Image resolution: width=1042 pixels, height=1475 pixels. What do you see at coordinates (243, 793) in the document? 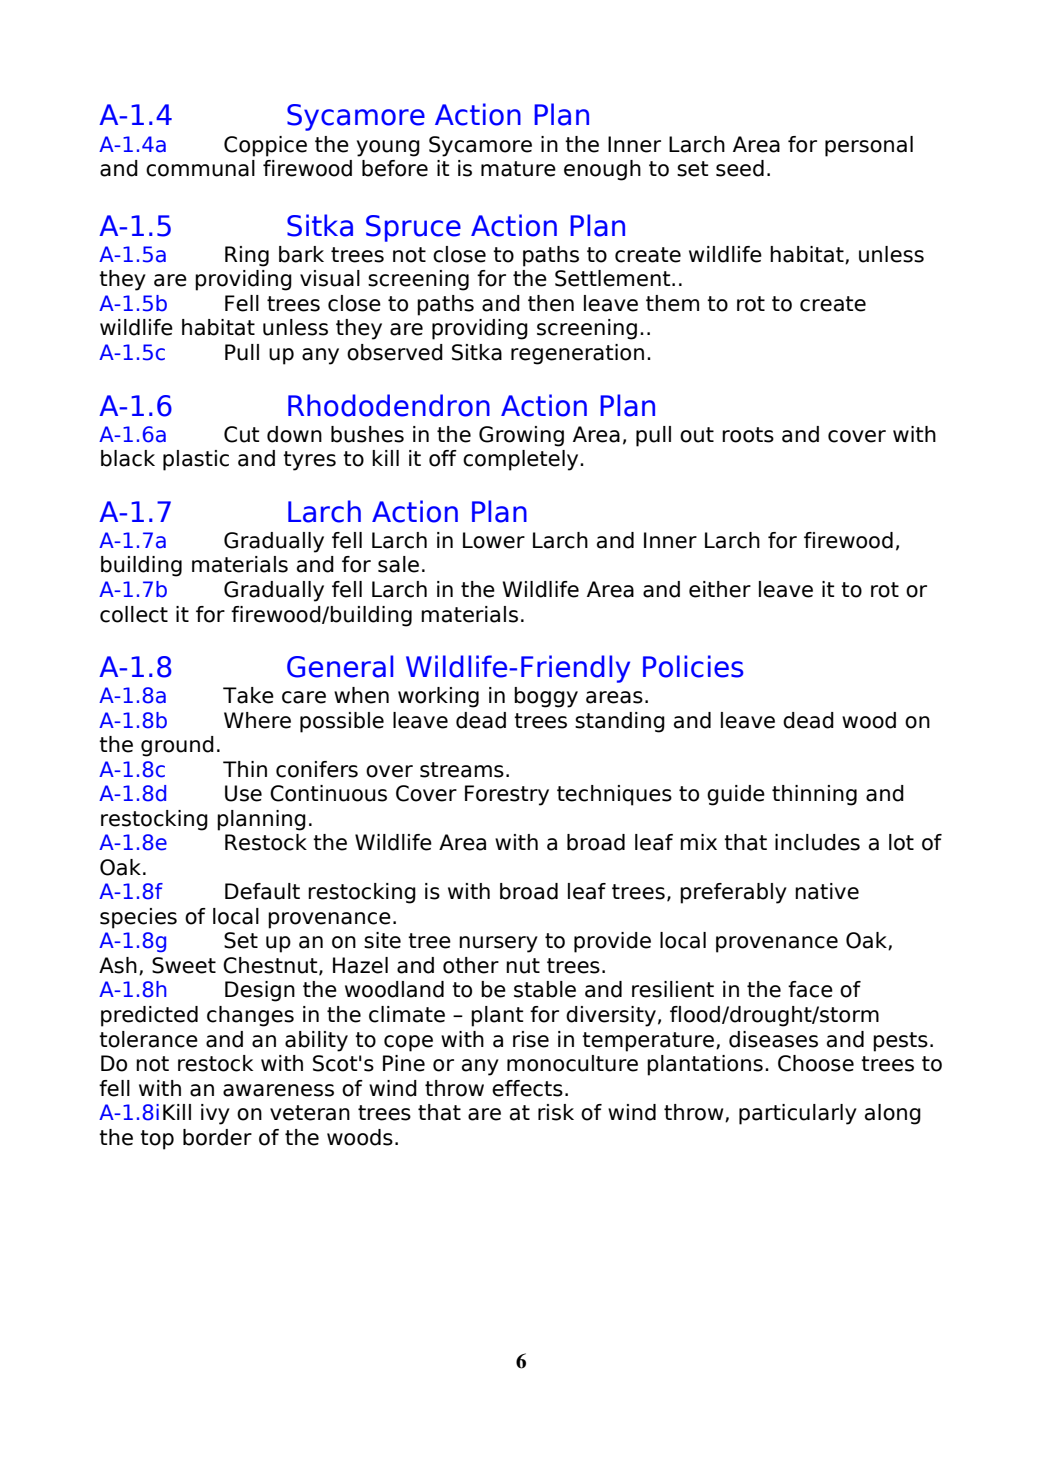
I see `Use` at bounding box center [243, 793].
